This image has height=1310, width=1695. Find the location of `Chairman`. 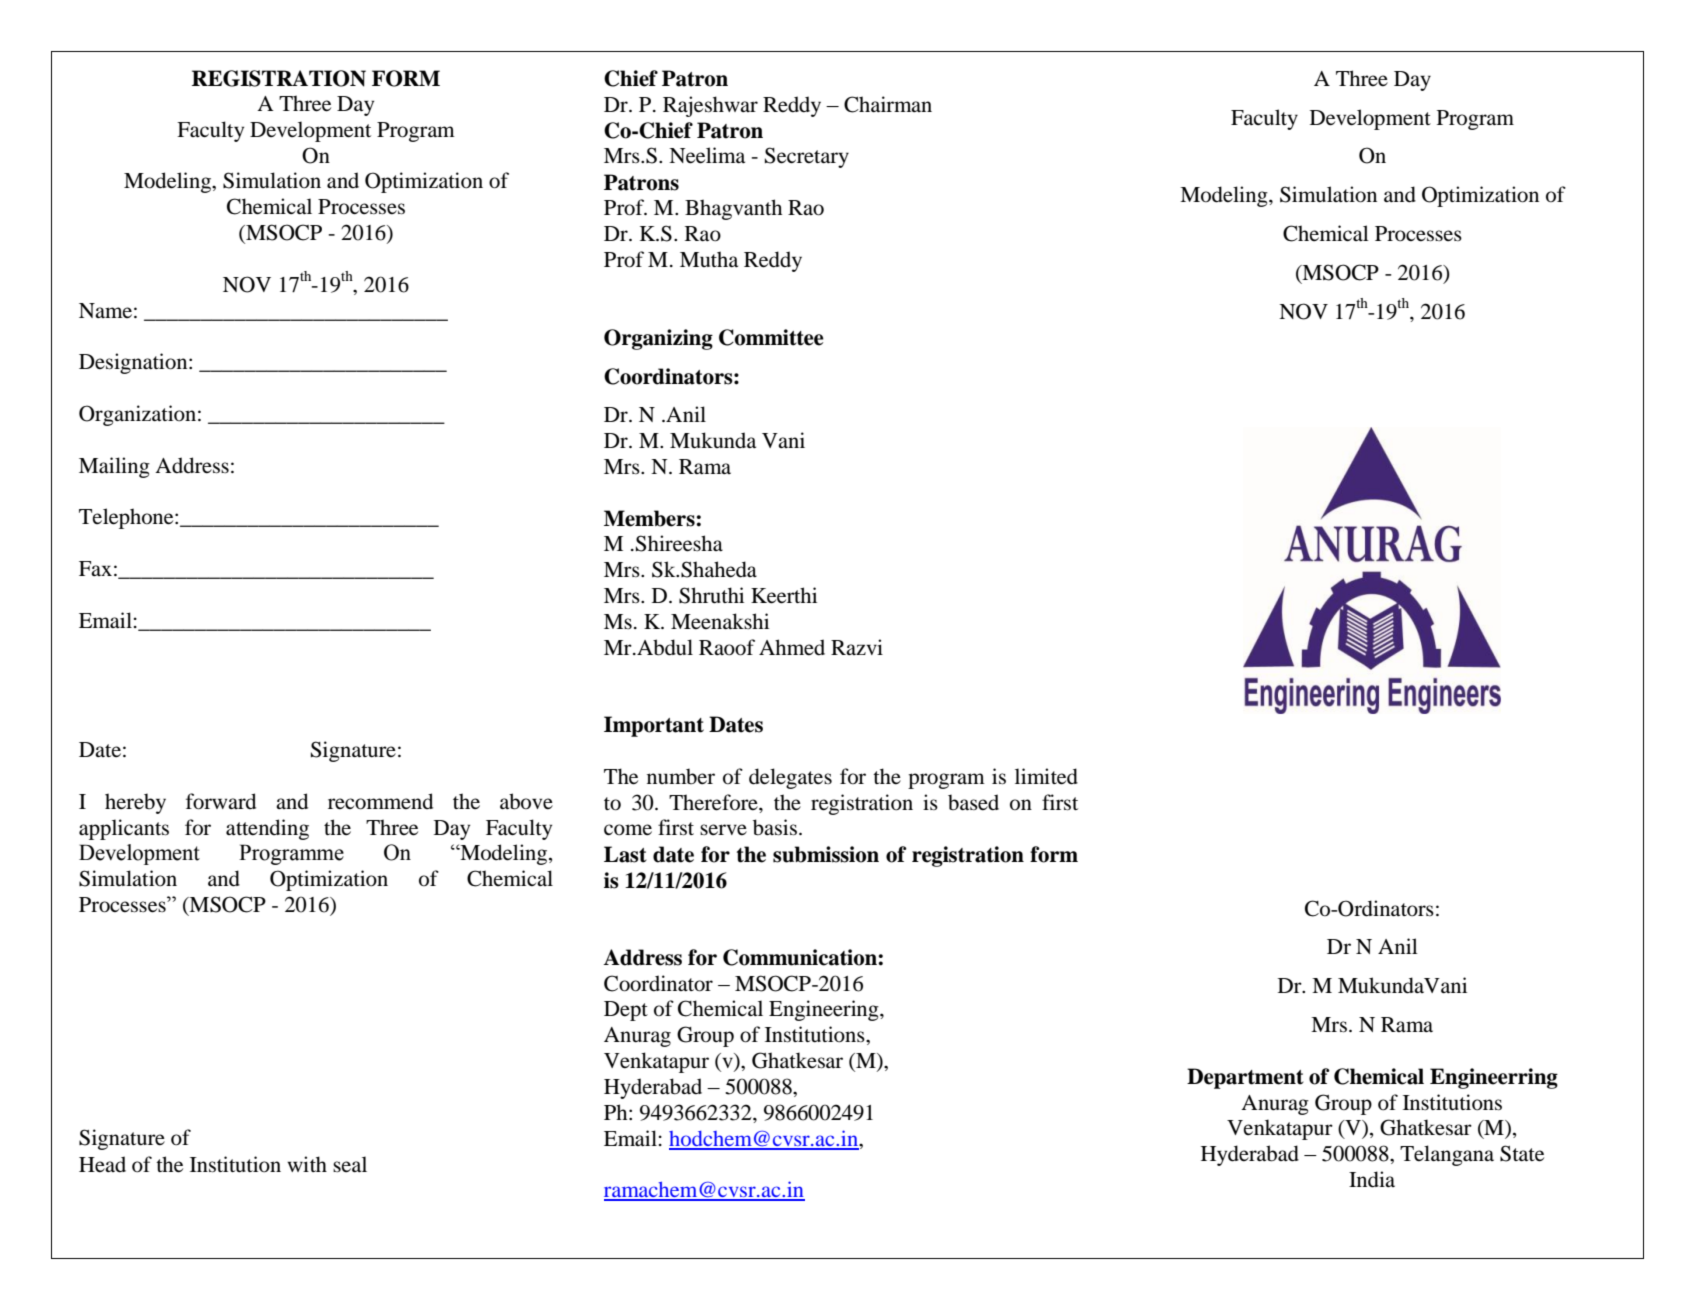

Chairman is located at coordinates (888, 104).
